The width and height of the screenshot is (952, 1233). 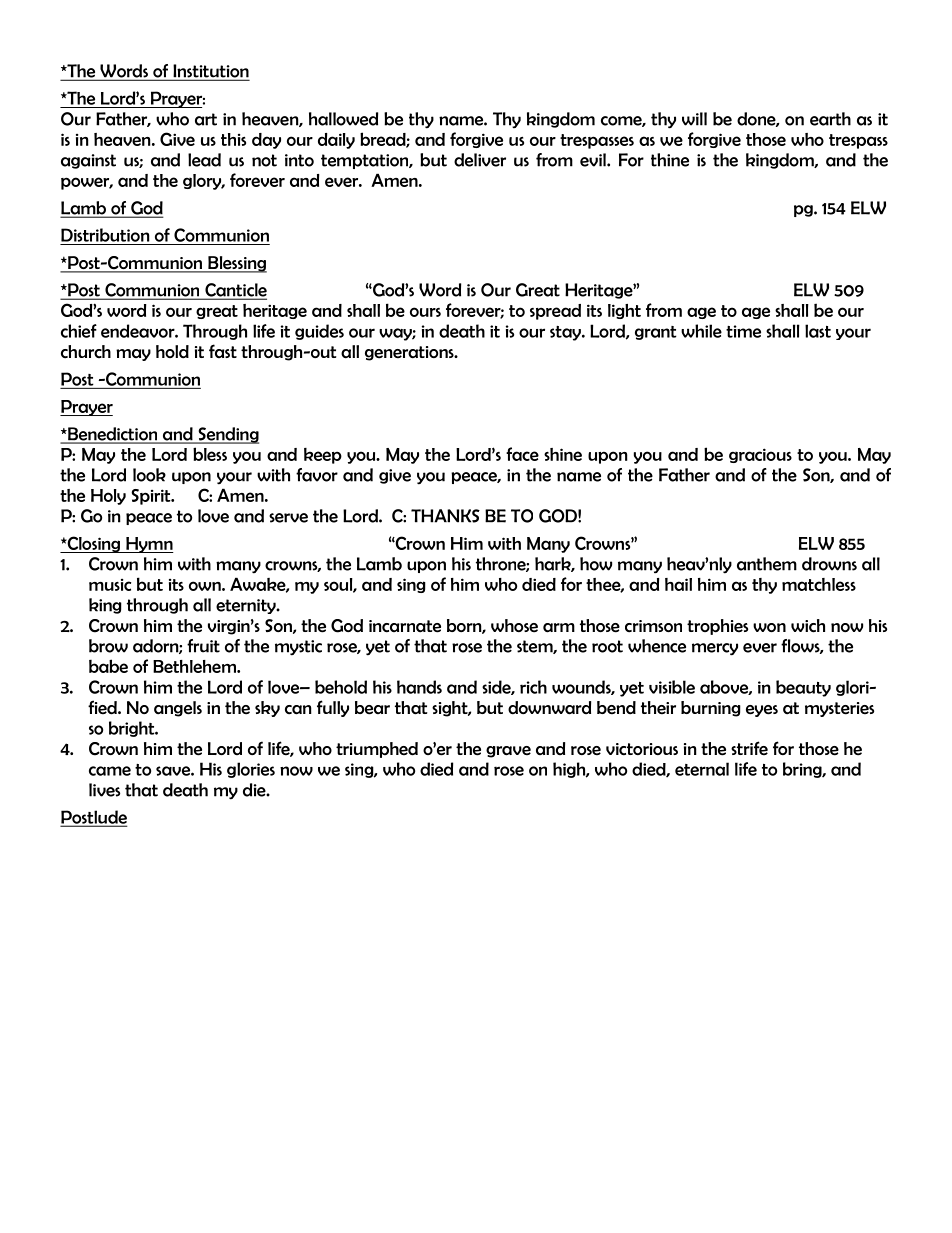 I want to click on came, so click(x=110, y=771).
